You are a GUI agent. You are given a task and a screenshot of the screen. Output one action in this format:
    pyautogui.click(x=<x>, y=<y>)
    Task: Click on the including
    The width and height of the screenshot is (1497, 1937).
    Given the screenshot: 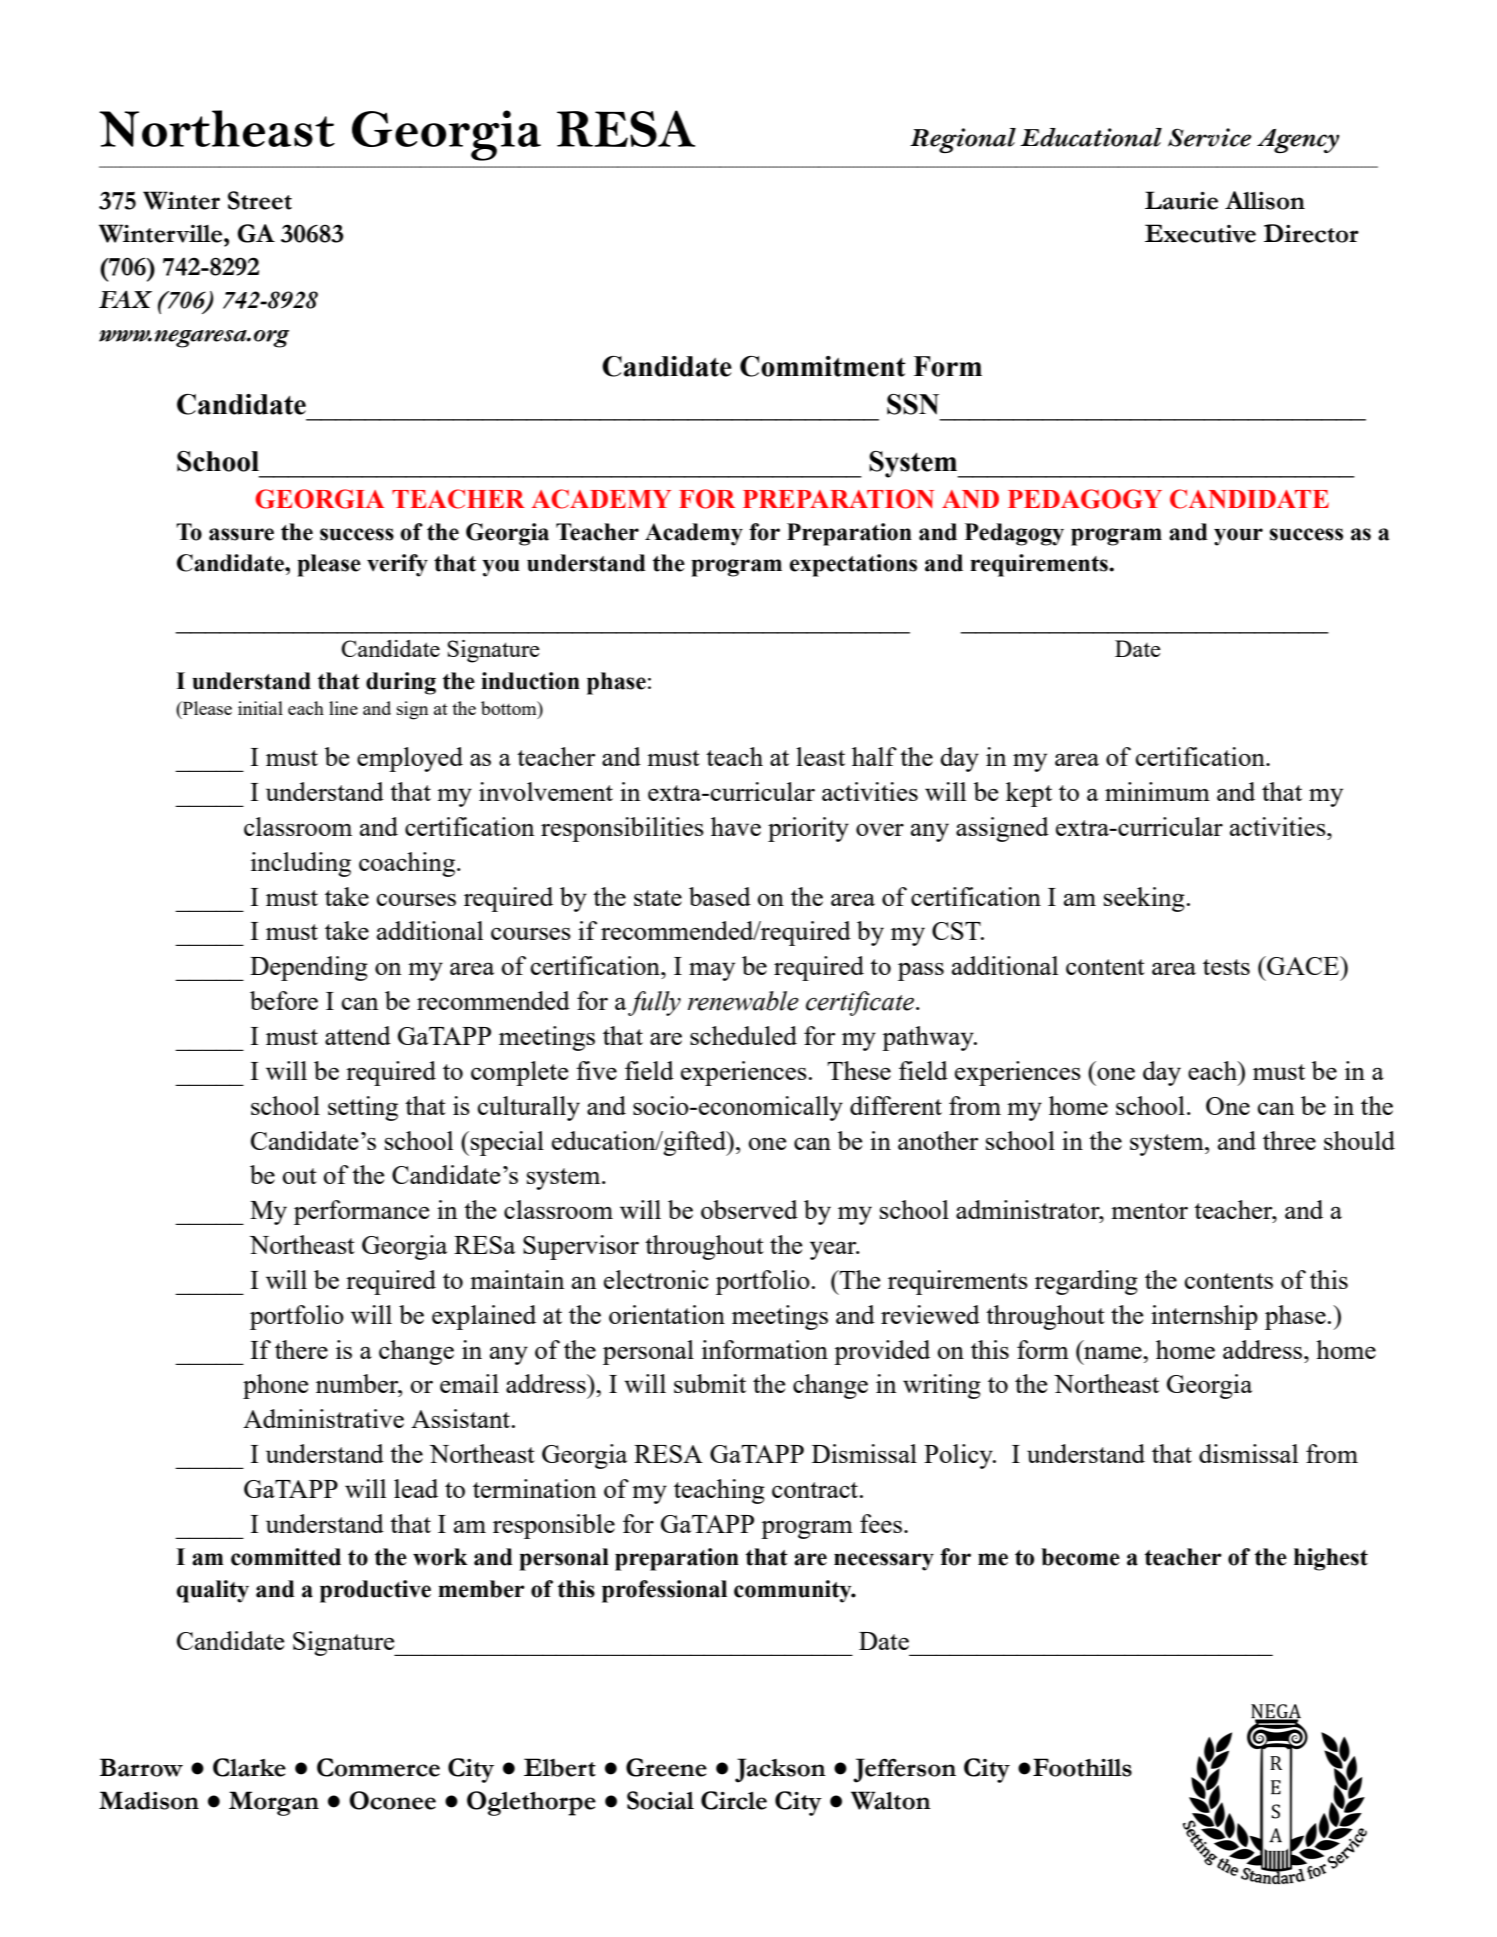 What is the action you would take?
    pyautogui.click(x=301, y=864)
